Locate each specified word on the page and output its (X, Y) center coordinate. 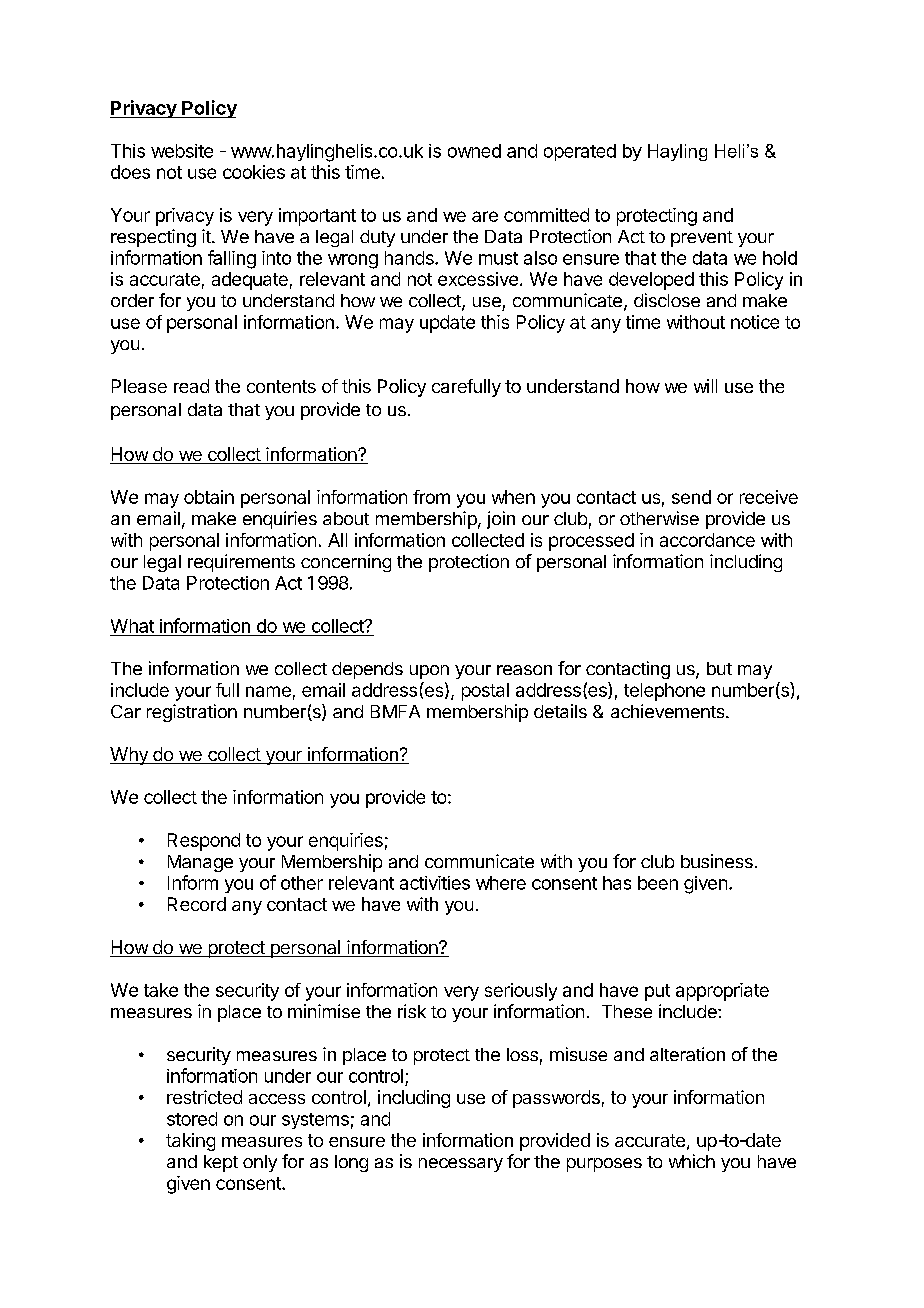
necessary (461, 1165)
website (182, 151)
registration (192, 713)
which (692, 1161)
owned (474, 151)
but (719, 668)
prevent (702, 239)
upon (429, 672)
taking (190, 1142)
